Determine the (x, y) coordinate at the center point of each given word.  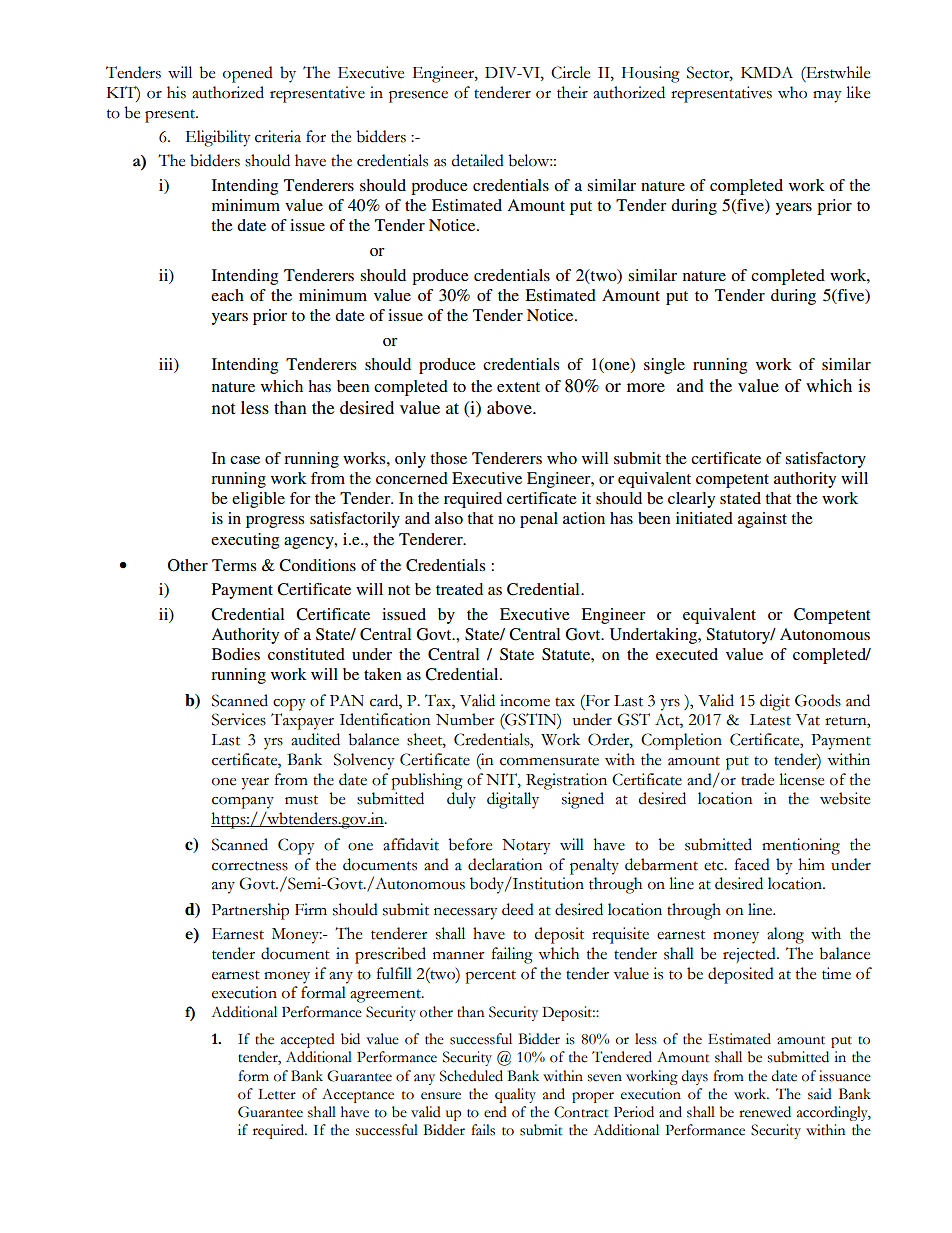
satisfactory (825, 460)
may (827, 97)
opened (248, 74)
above (510, 407)
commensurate (549, 761)
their (572, 92)
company (243, 803)
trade (757, 779)
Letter (277, 1094)
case (245, 460)
